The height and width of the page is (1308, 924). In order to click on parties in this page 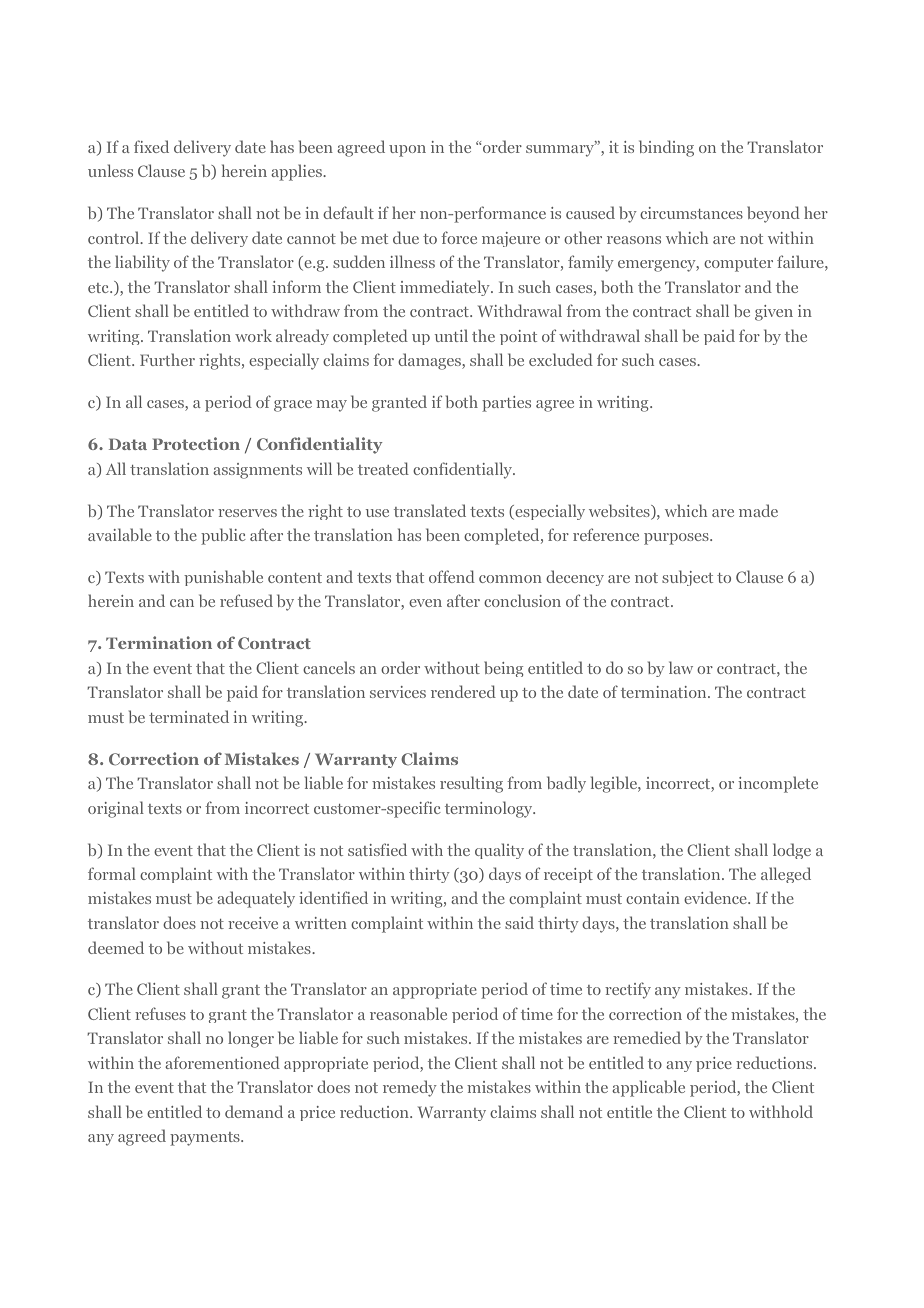, I will do `click(506, 404)`.
